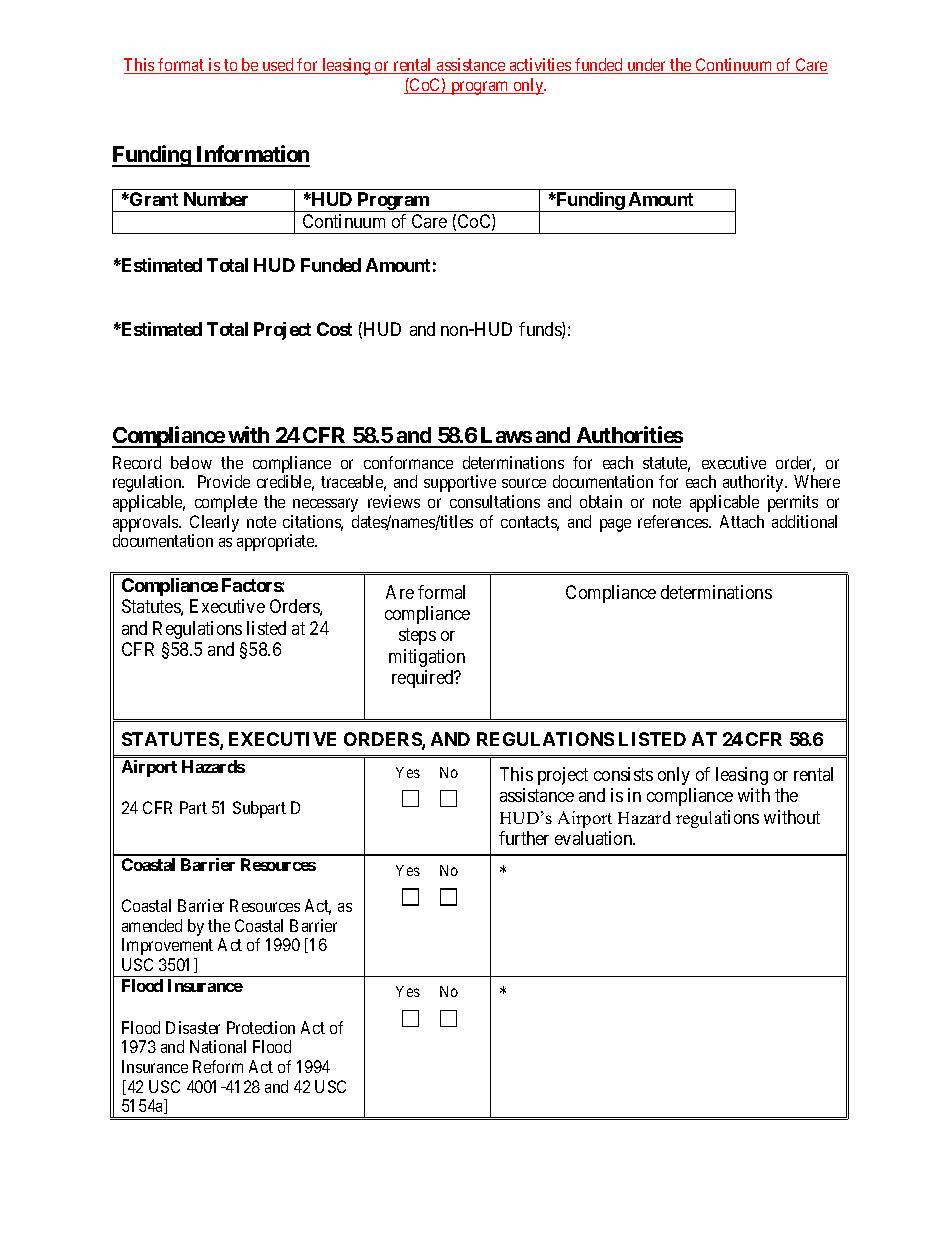  What do you see at coordinates (218, 1046) in the screenshot?
I see `National` at bounding box center [218, 1046].
